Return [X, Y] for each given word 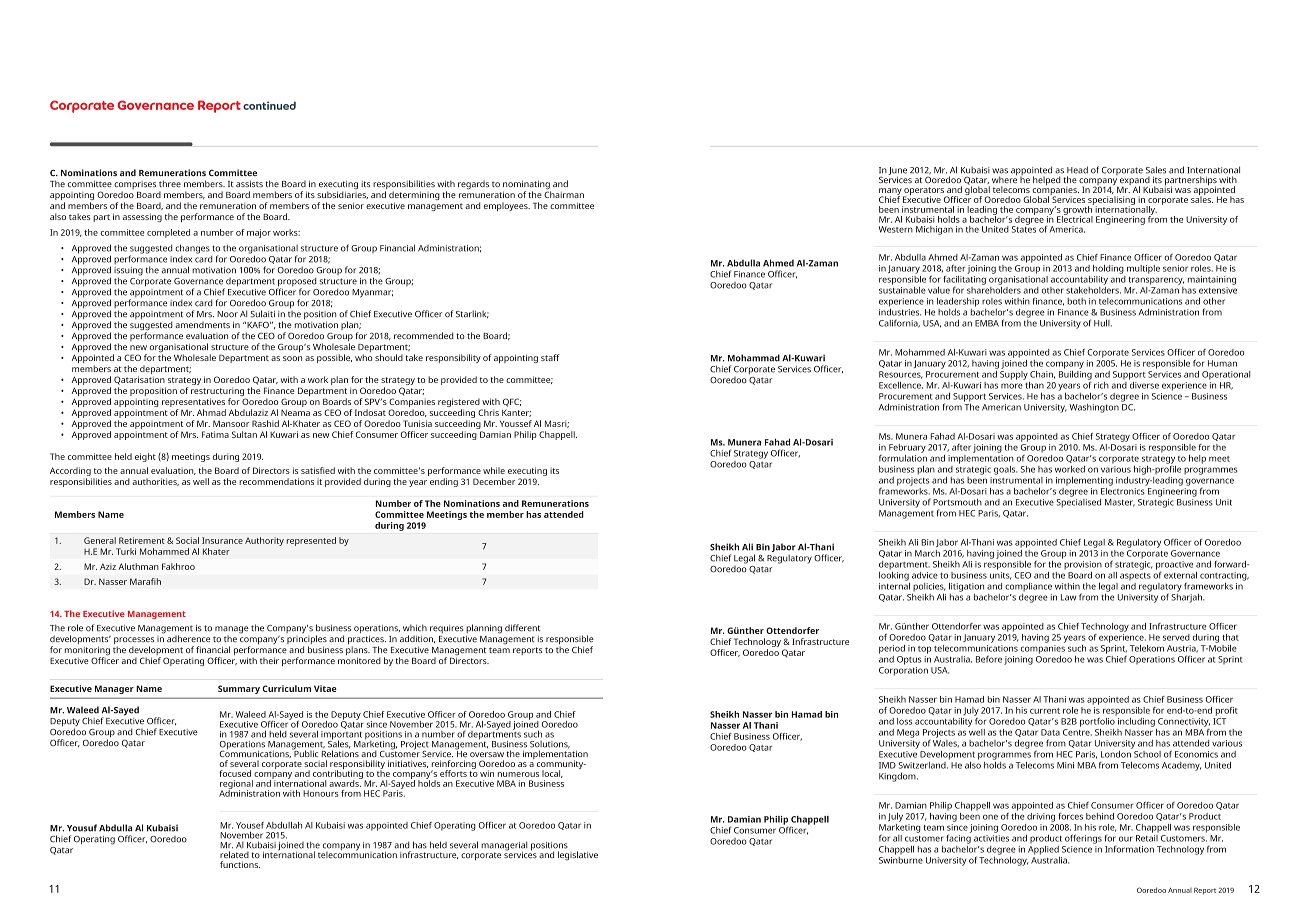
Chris [488, 412]
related [234, 854]
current [1045, 711]
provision [1083, 565]
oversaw [487, 754]
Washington [1094, 408]
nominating [527, 186]
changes [192, 249]
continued [269, 105]
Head [1077, 170]
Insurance [222, 540]
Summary [239, 689]
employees [506, 206]
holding [1108, 269]
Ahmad [211, 412]
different [522, 628]
